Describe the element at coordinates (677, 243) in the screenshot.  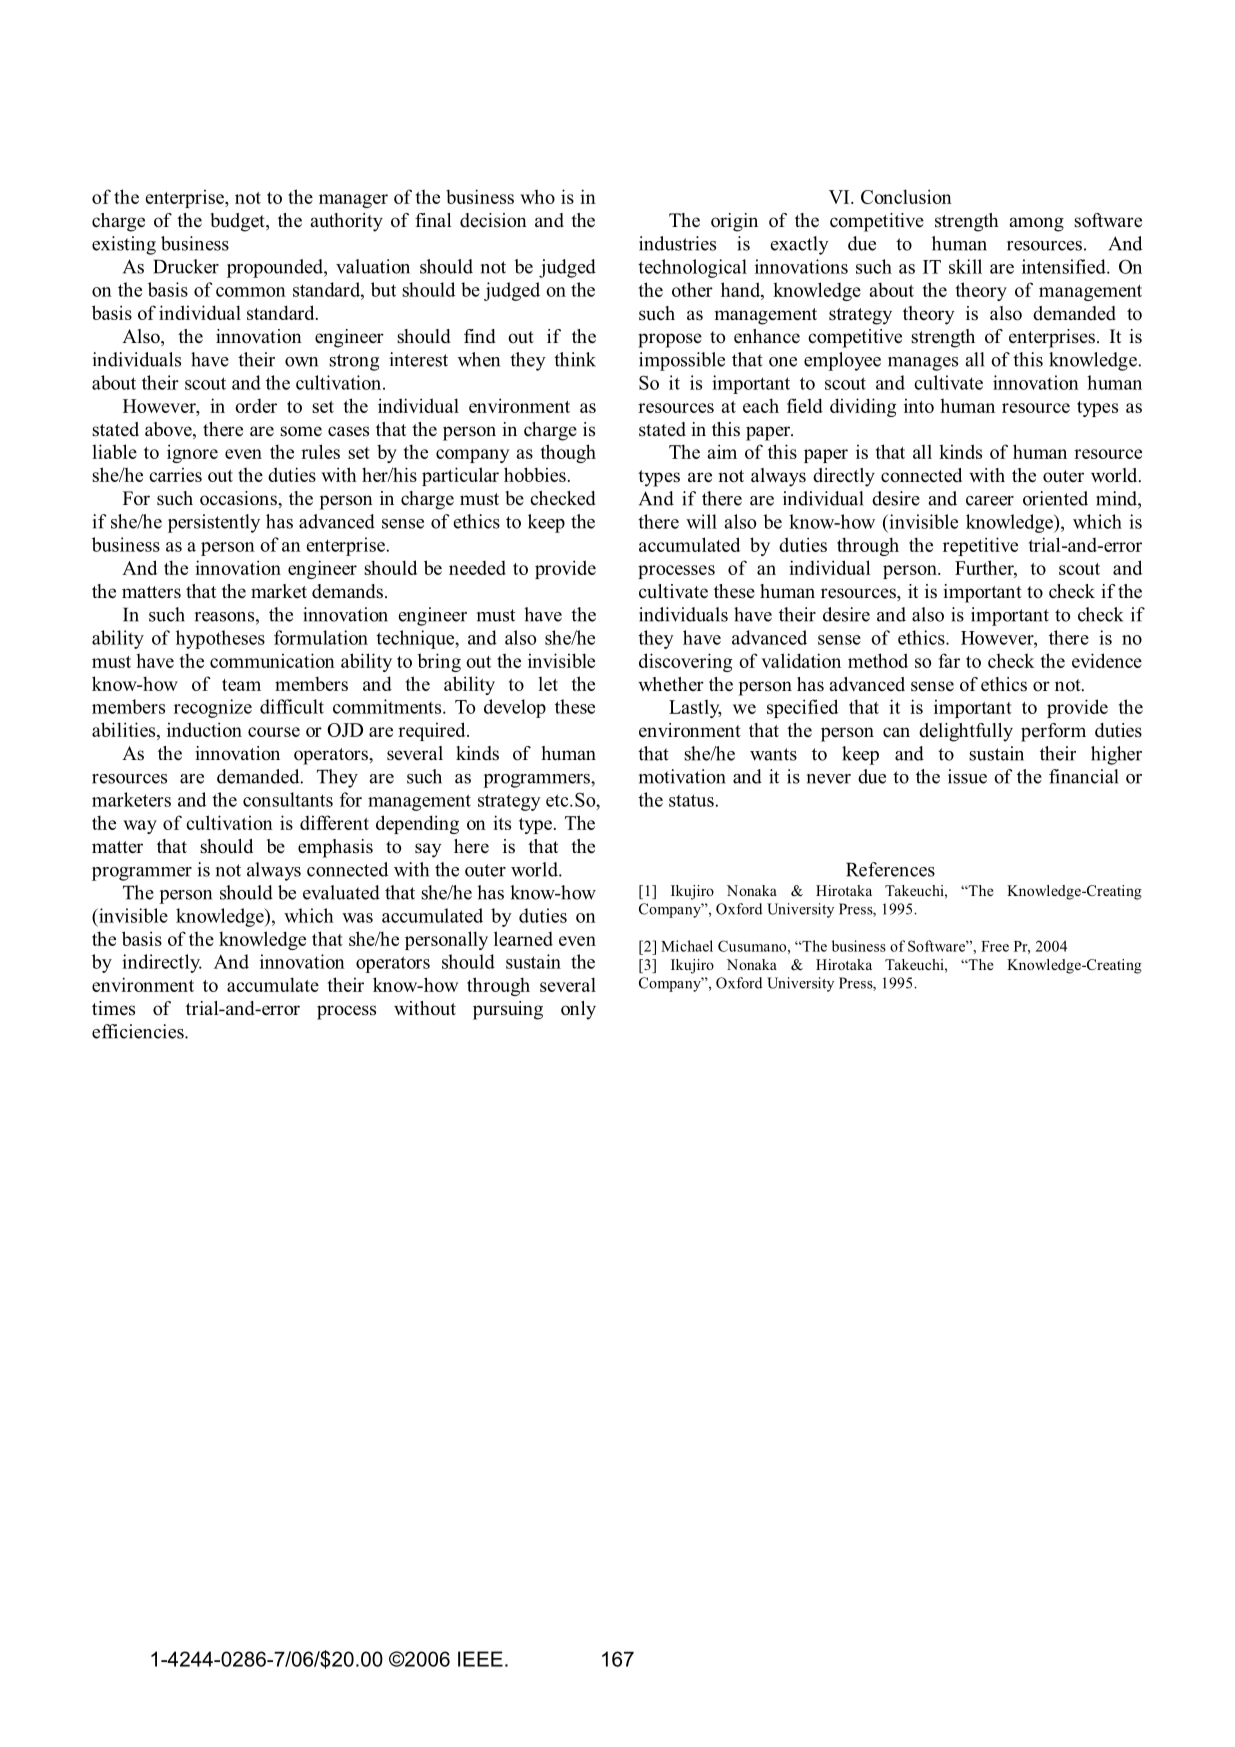
I see `industries` at that location.
